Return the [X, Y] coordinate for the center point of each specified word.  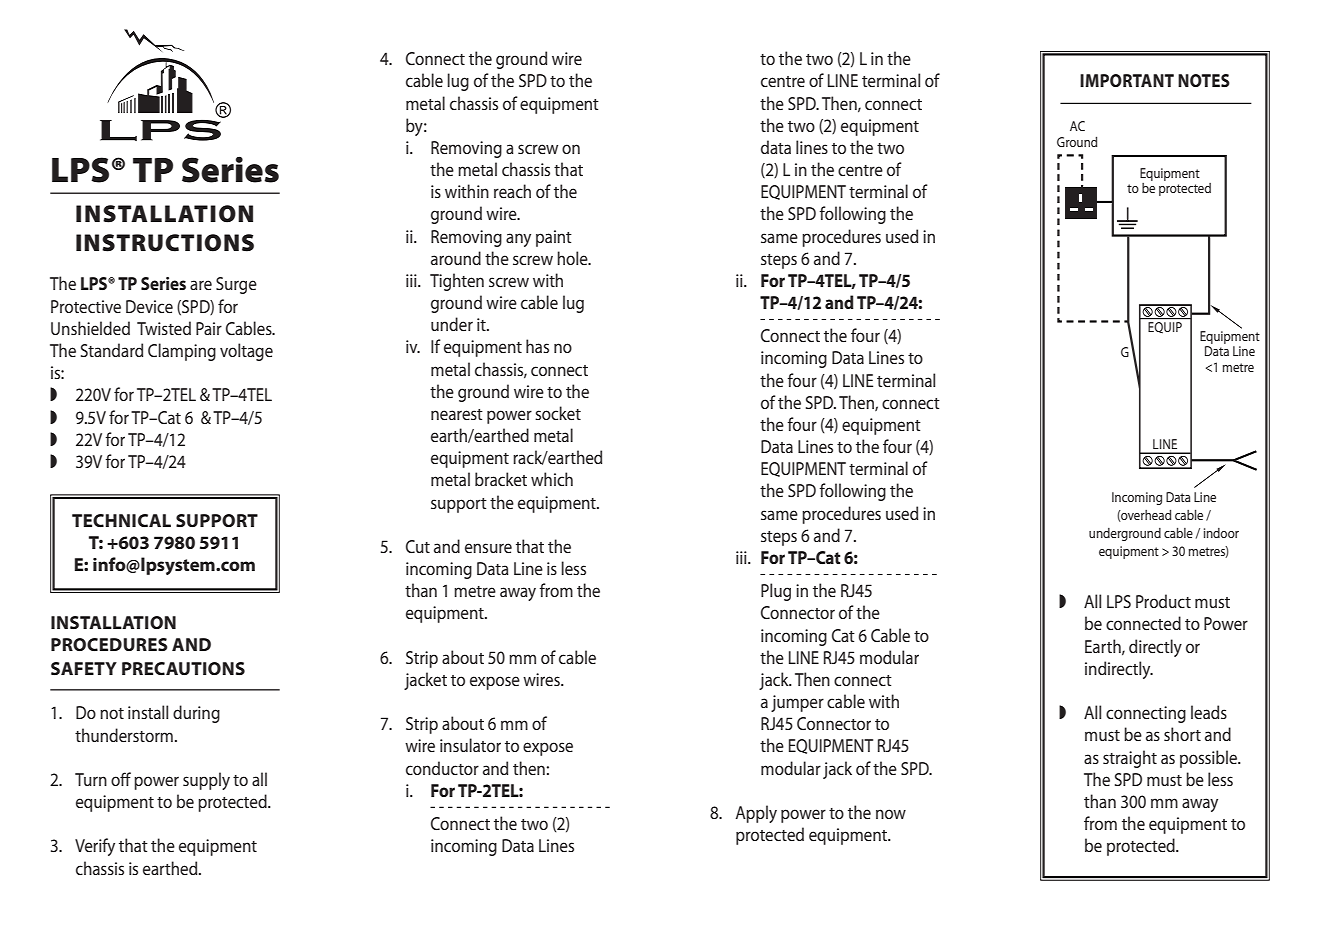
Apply [756, 814]
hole [573, 258]
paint [554, 238]
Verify [95, 847]
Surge [236, 285]
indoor [1221, 533]
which [552, 479]
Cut [418, 546]
